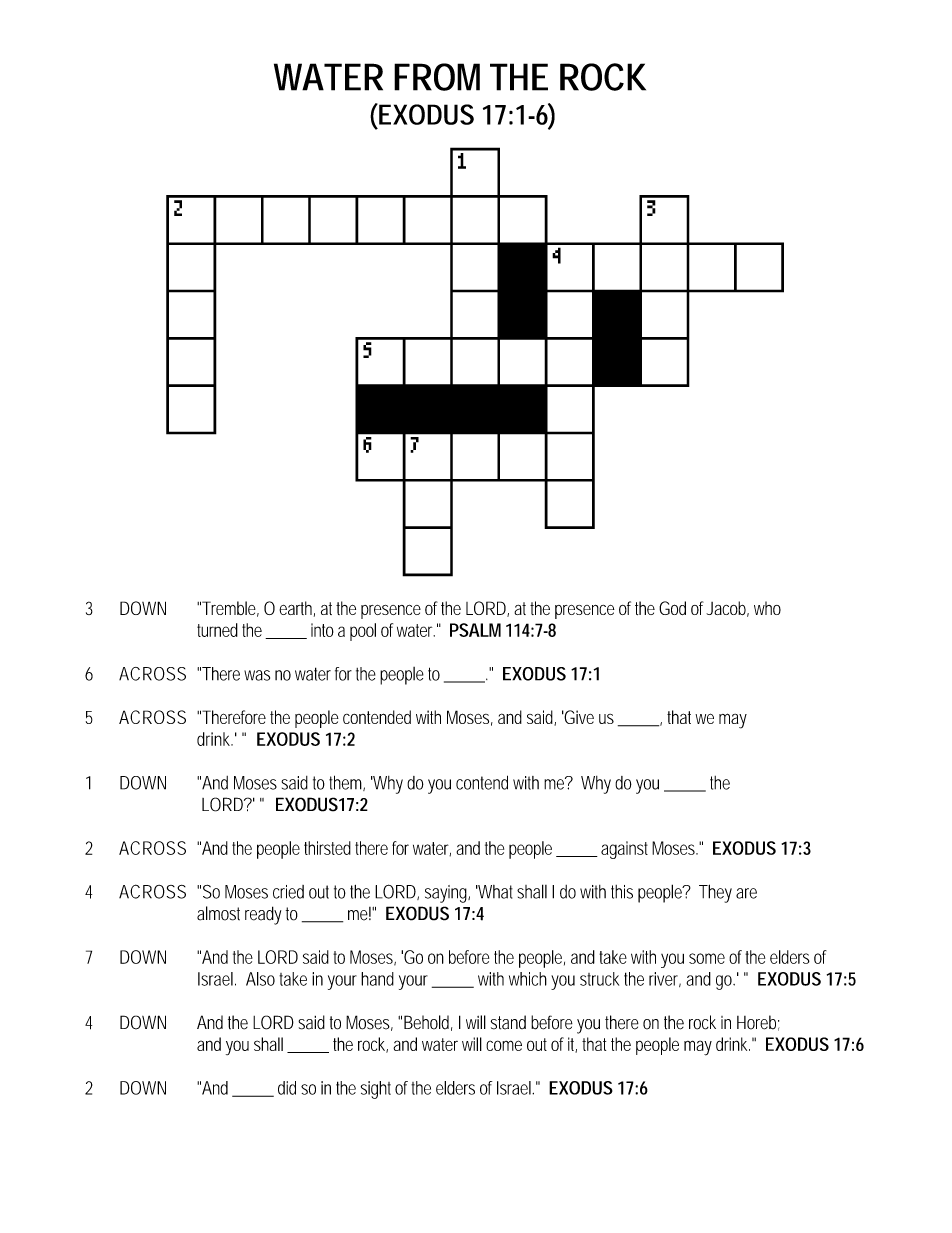 The image size is (952, 1233). What do you see at coordinates (287, 1088) in the screenshot?
I see `did` at bounding box center [287, 1088].
